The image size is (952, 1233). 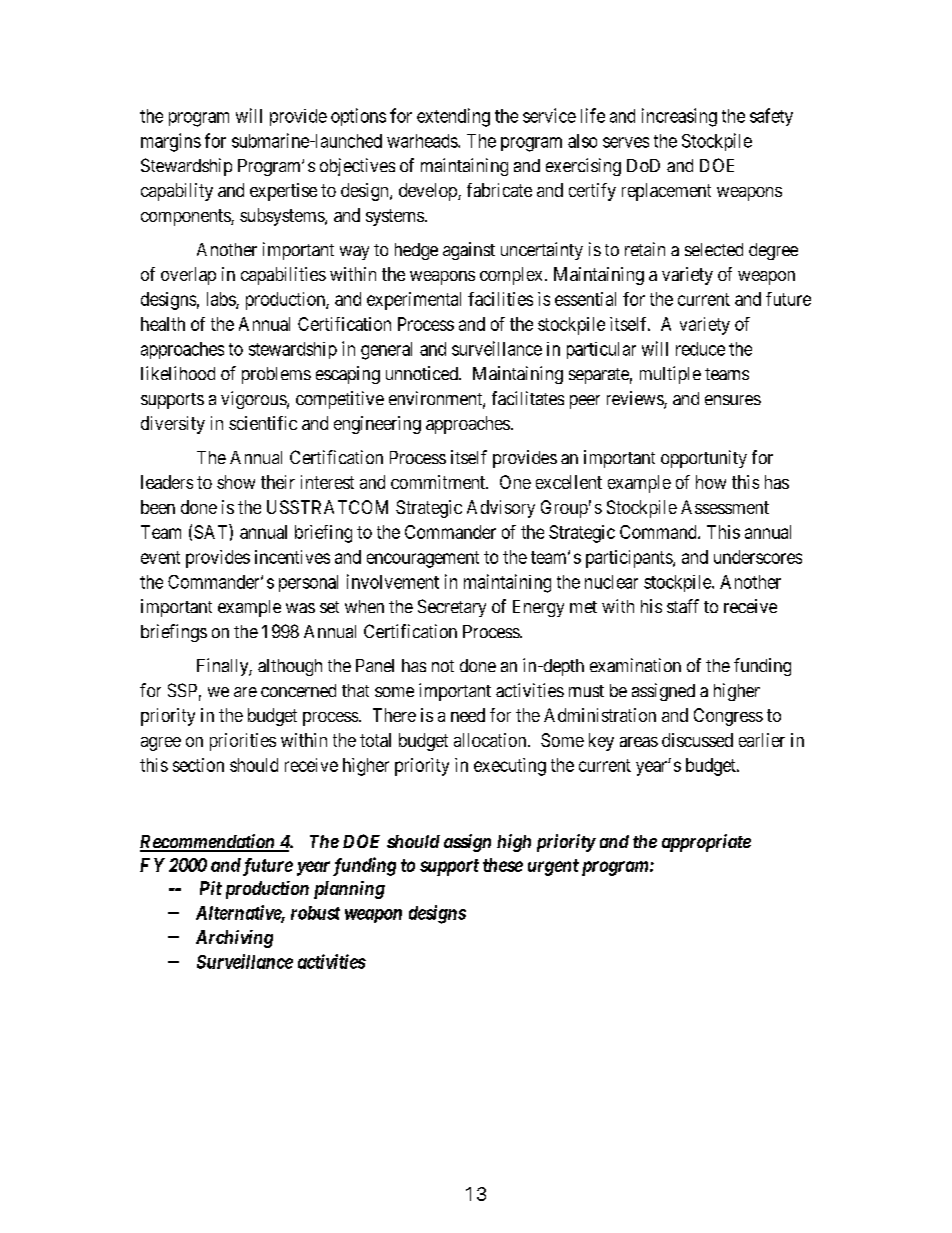 I want to click on these, so click(x=503, y=865).
